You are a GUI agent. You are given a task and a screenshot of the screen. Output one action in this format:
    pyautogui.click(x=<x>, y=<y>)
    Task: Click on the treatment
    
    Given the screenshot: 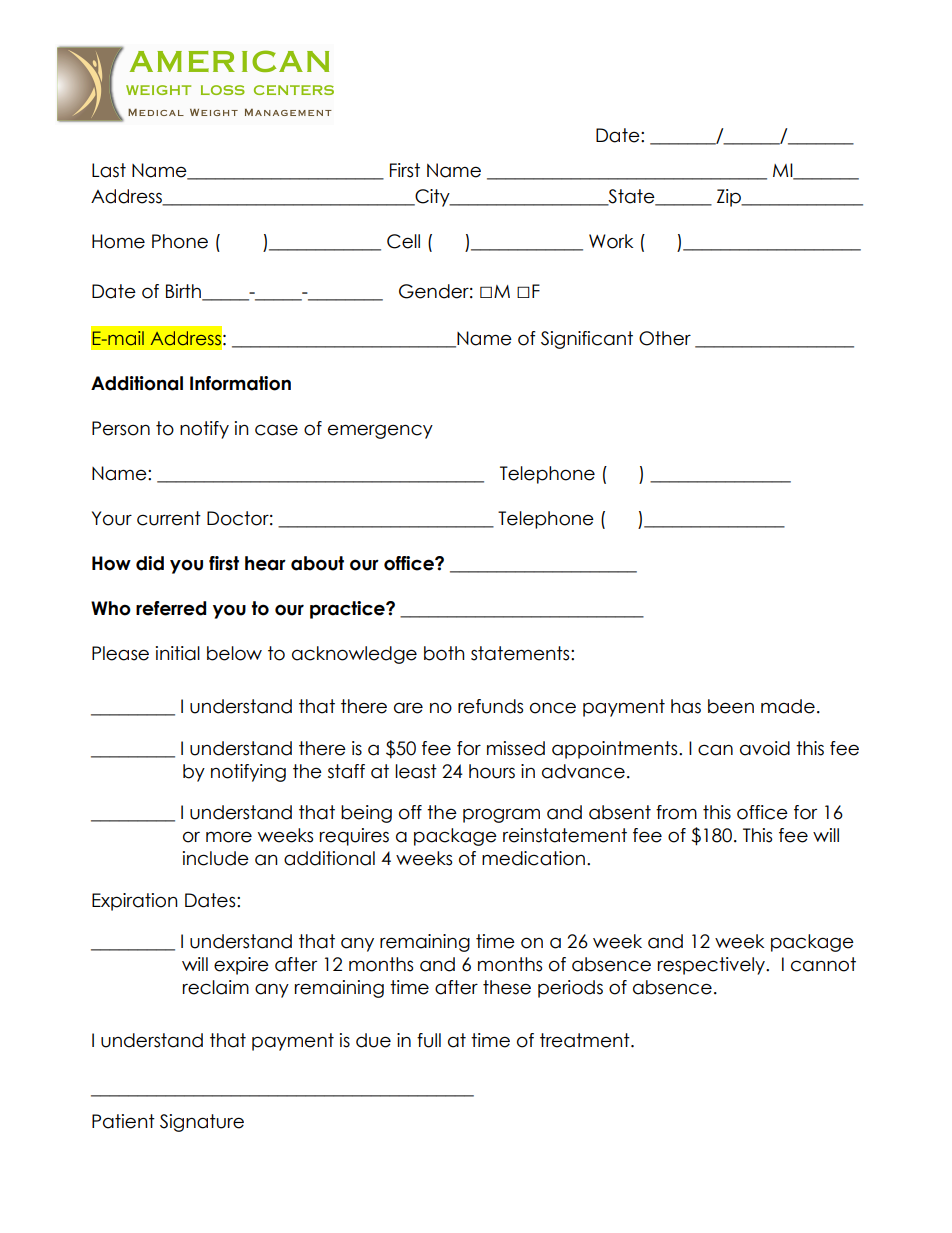 What is the action you would take?
    pyautogui.click(x=586, y=1040)
